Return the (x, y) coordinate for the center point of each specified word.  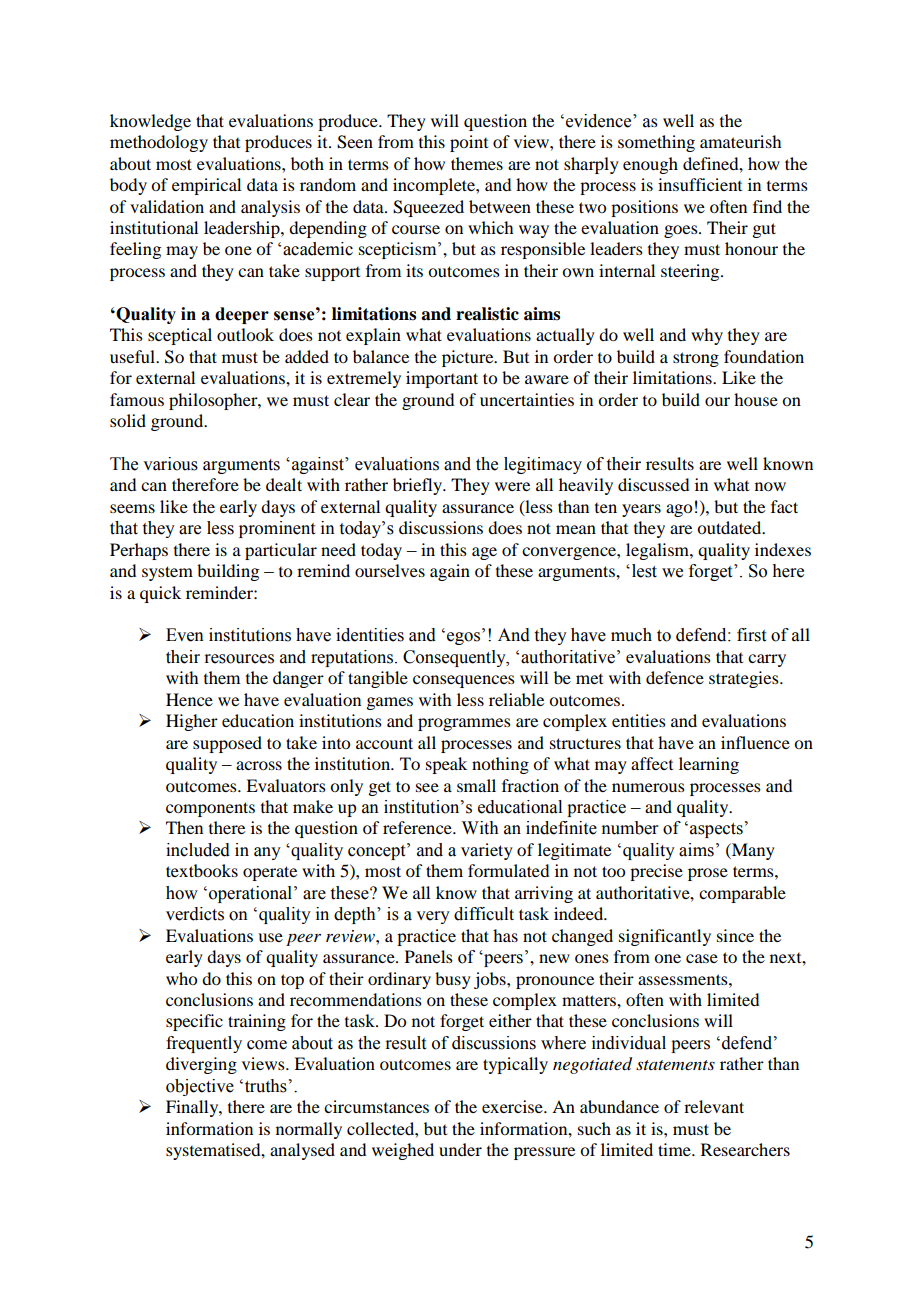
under (460, 1149)
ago (679, 510)
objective (200, 1087)
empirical (206, 186)
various (170, 464)
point (469, 143)
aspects (716, 830)
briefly (419, 486)
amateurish (740, 141)
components (210, 809)
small (476, 785)
